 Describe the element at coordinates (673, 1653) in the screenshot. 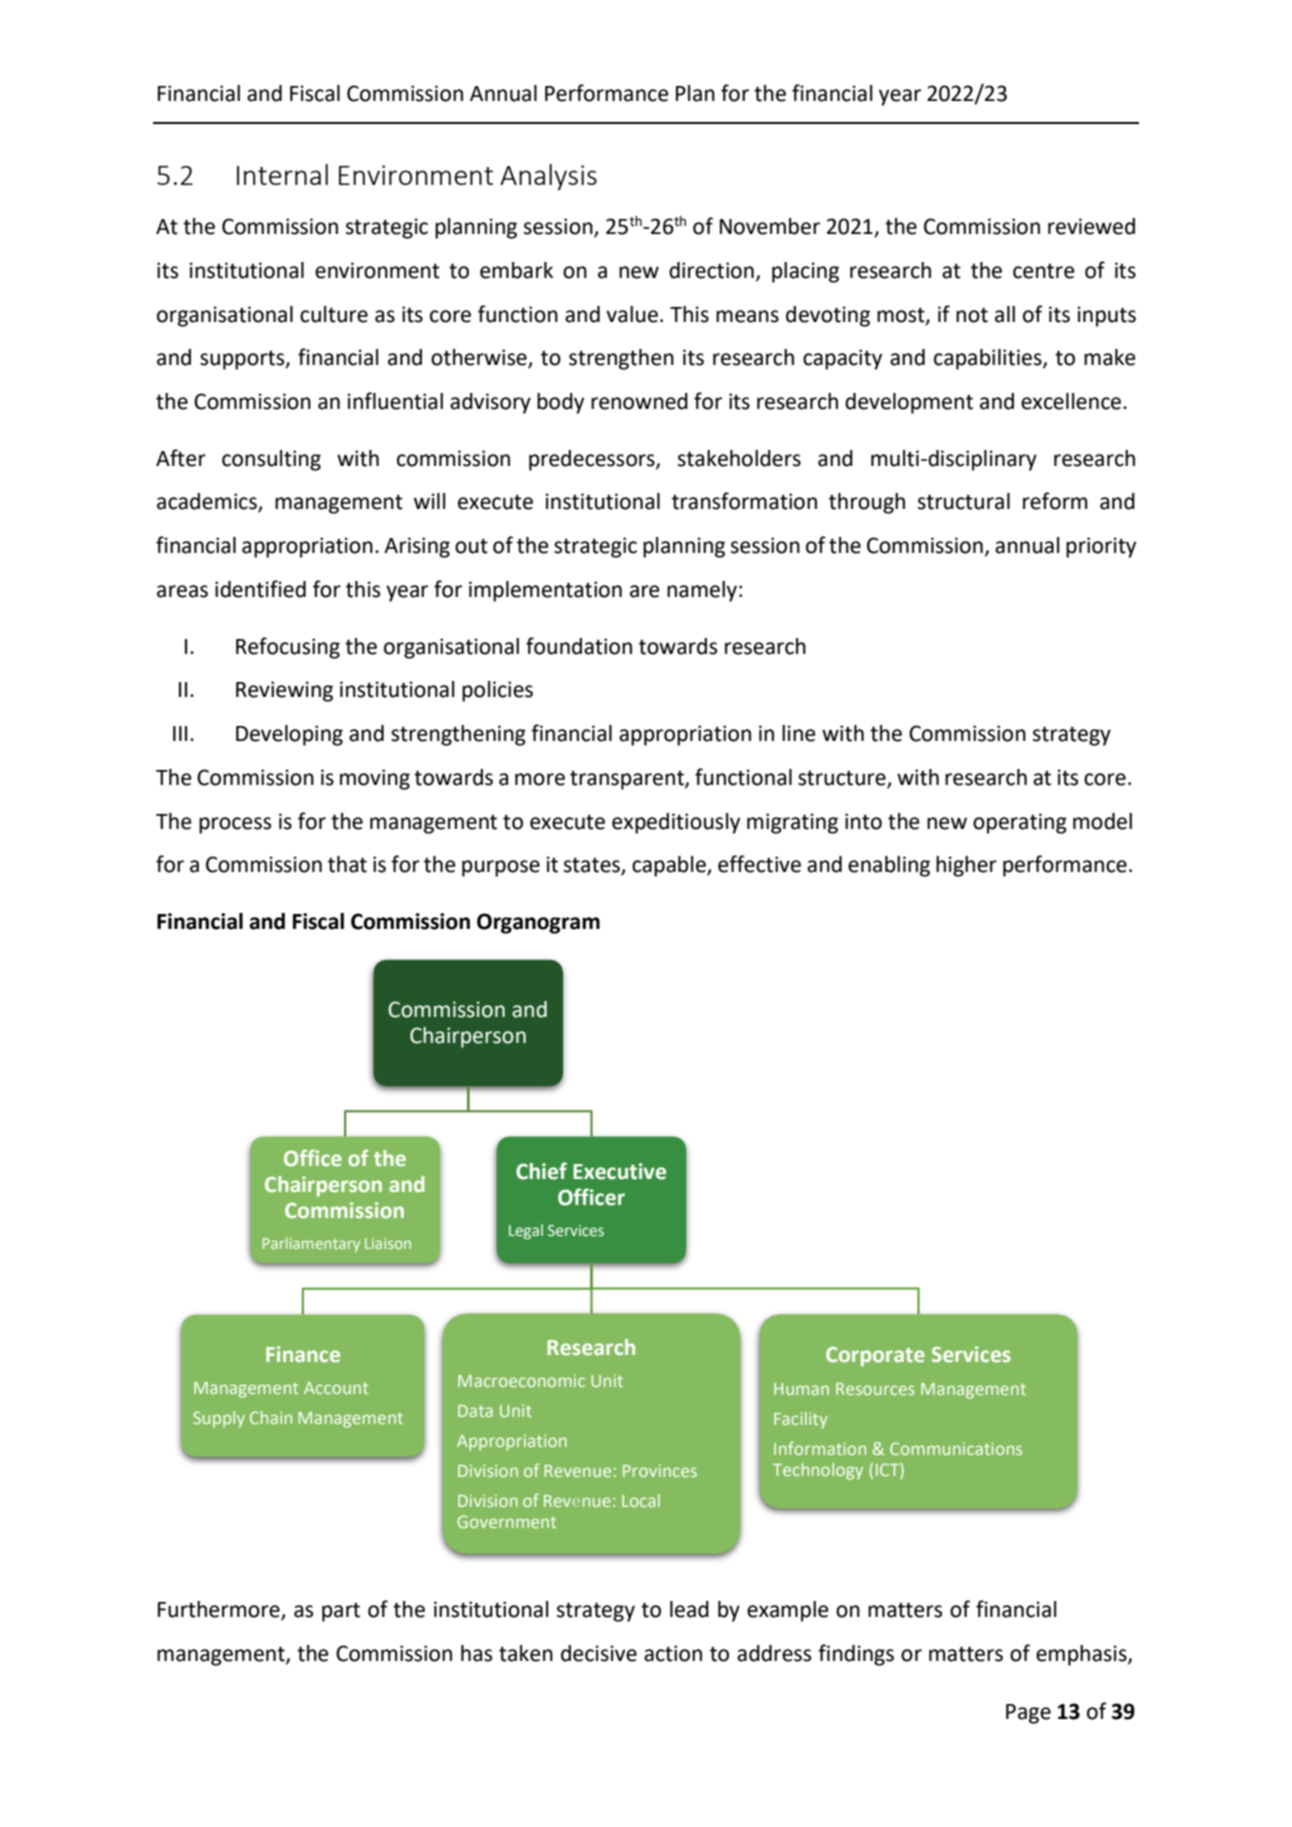

I see `action` at that location.
